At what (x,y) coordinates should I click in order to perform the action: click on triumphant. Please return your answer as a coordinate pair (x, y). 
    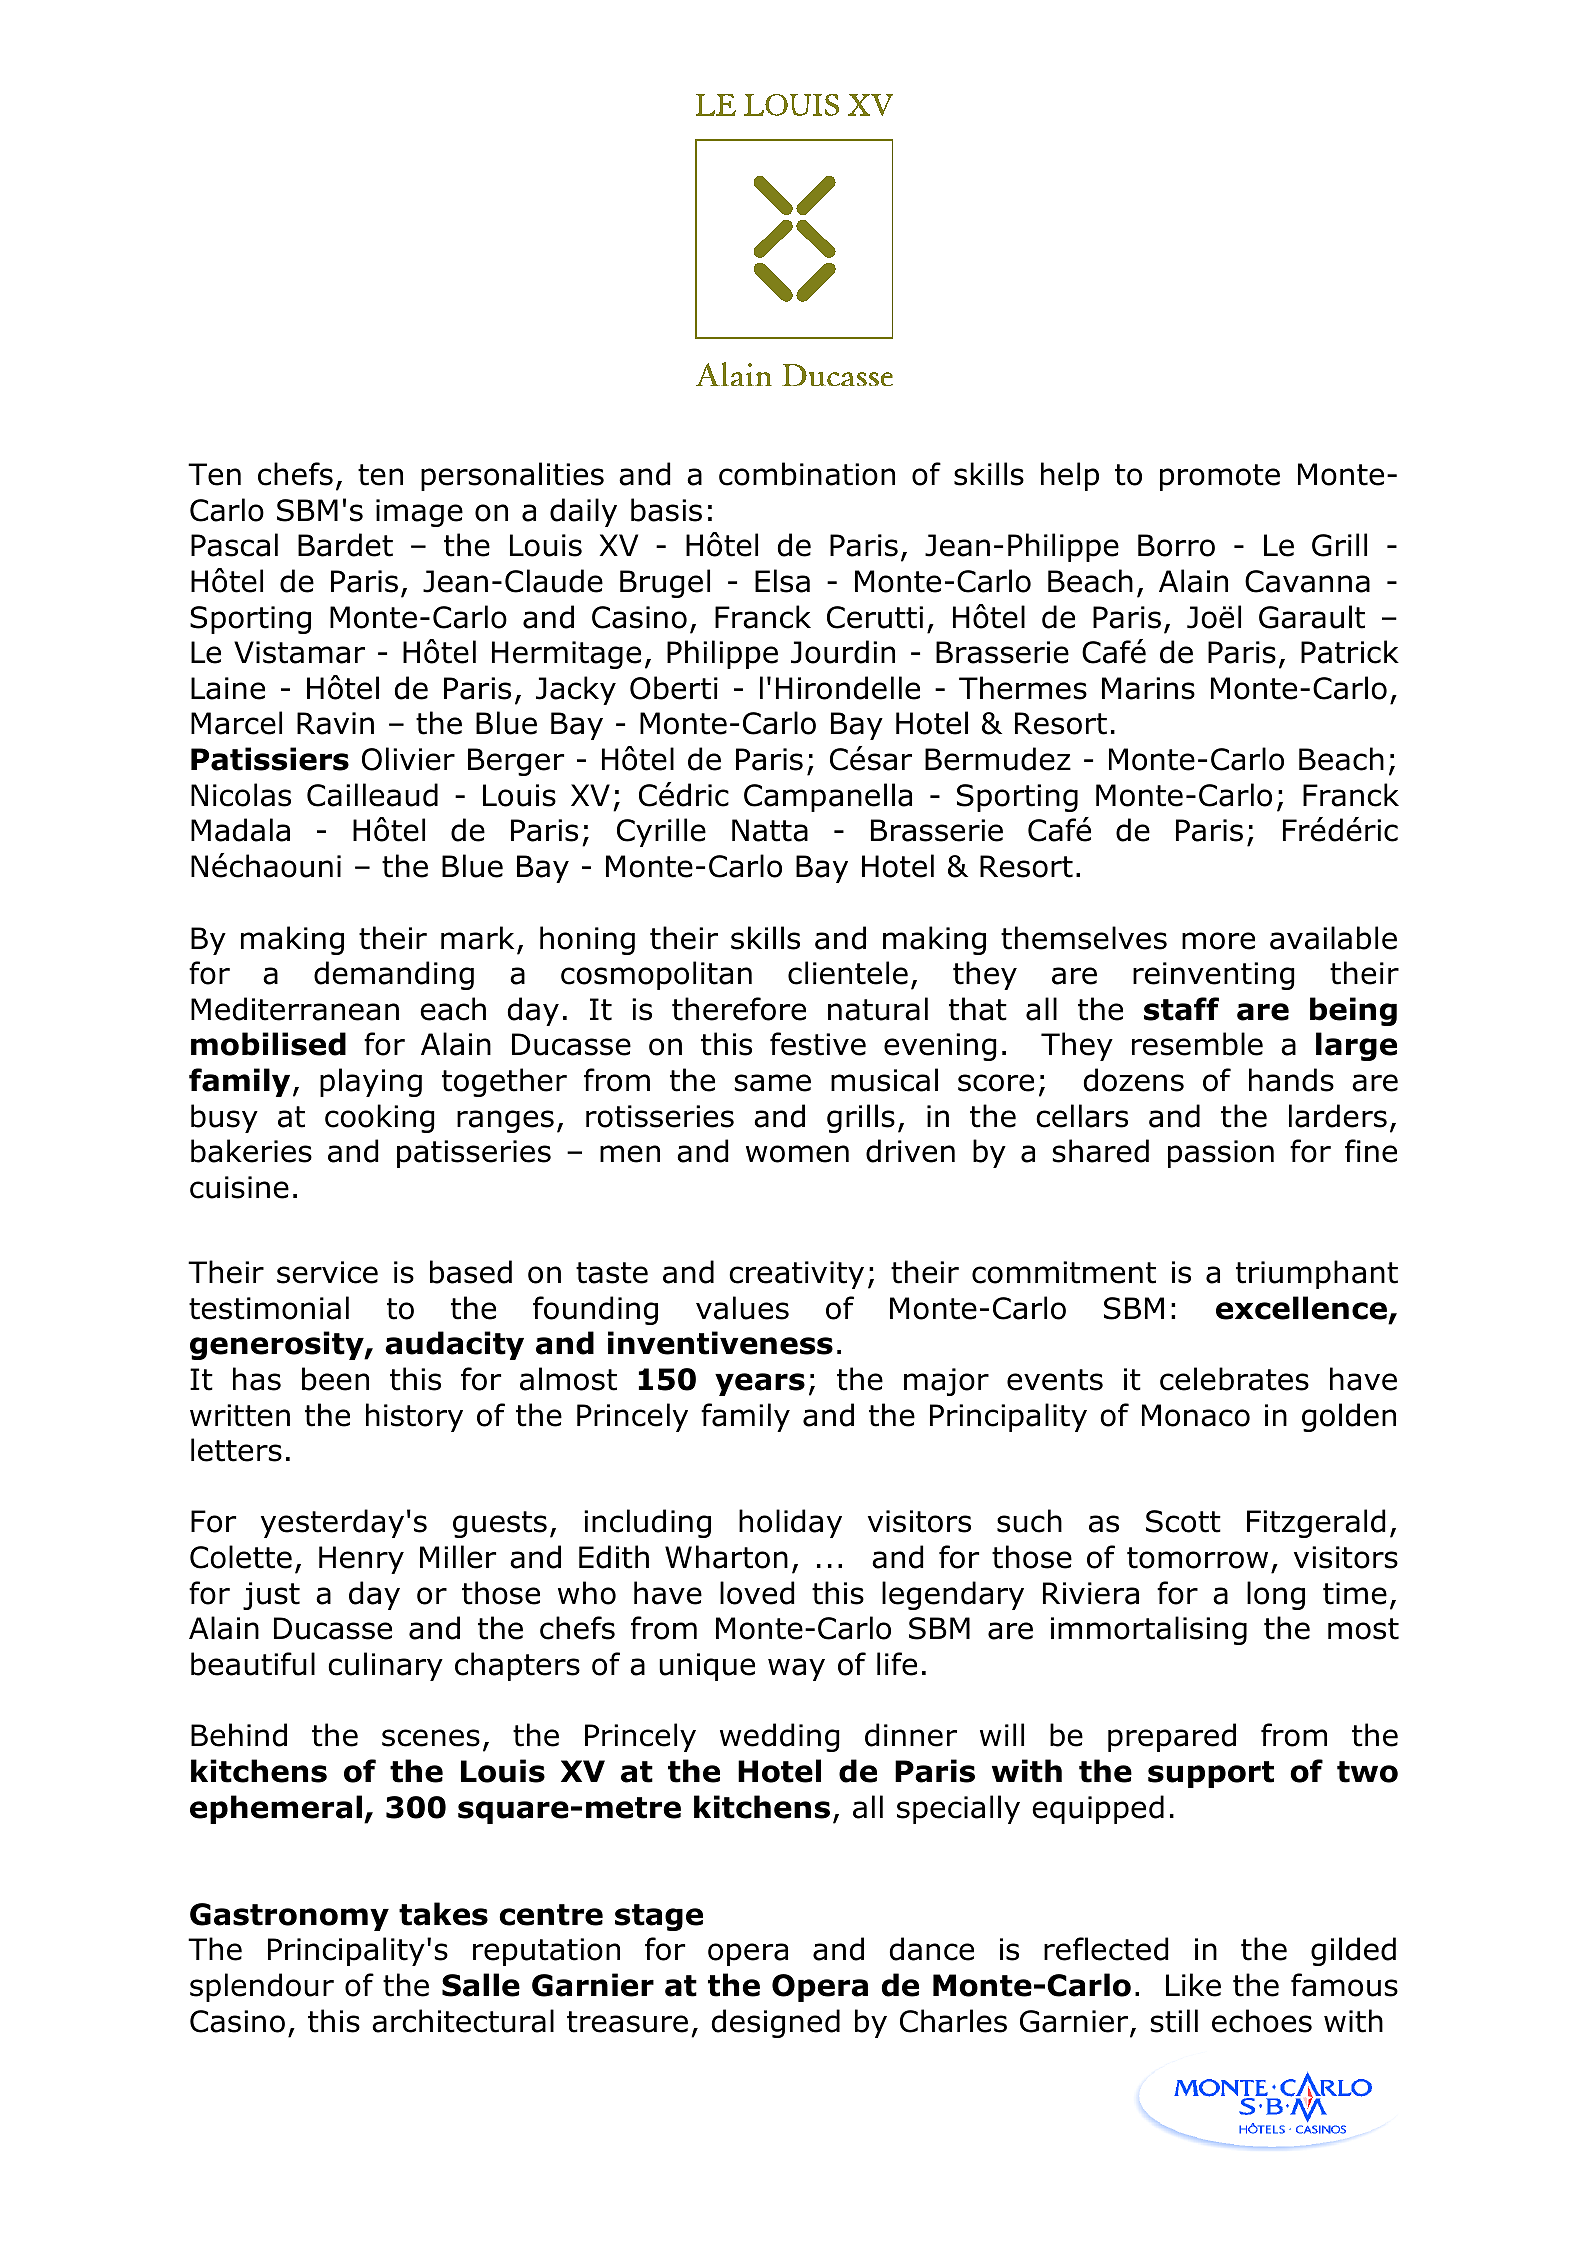
    Looking at the image, I should click on (1317, 1274).
